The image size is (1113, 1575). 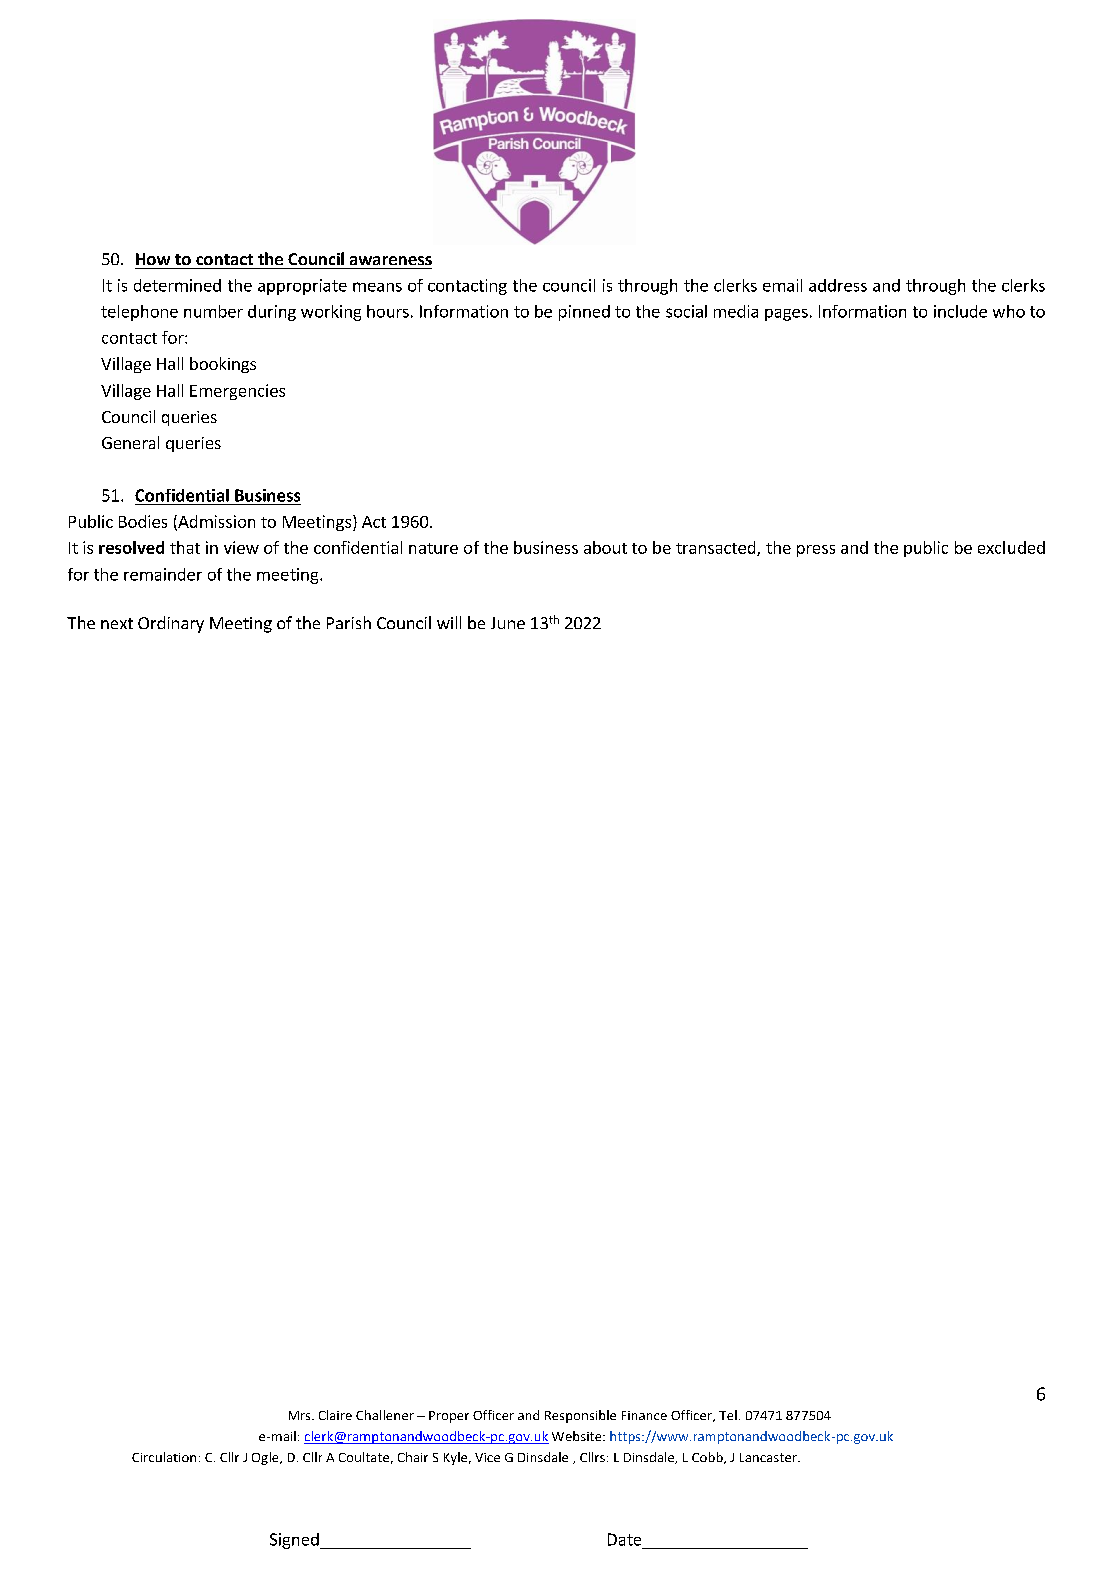 I want to click on Date, so click(x=624, y=1539).
